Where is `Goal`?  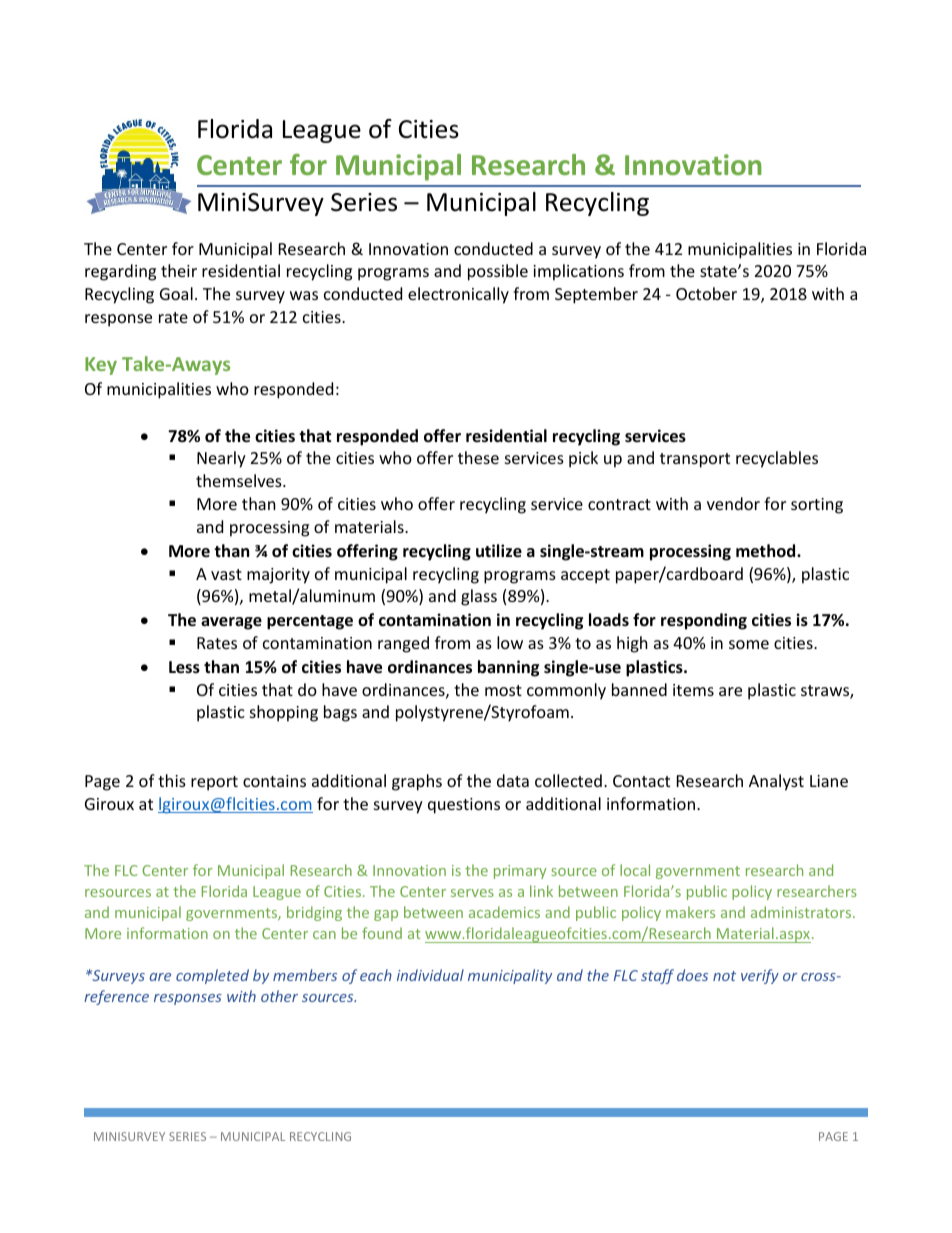 Goal is located at coordinates (176, 293).
